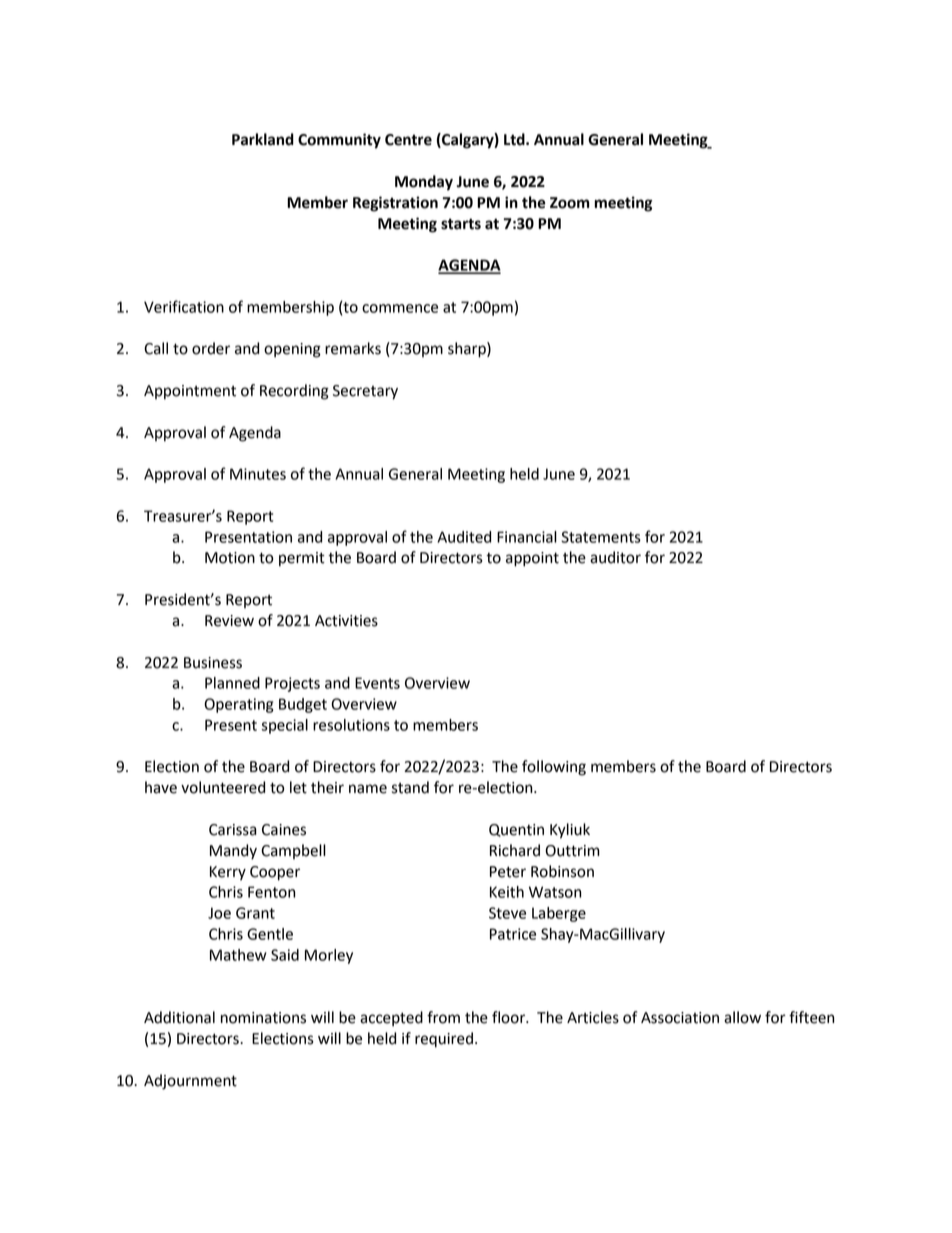 The width and height of the screenshot is (952, 1233). Describe the element at coordinates (615, 557) in the screenshot. I see `auditor` at that location.
